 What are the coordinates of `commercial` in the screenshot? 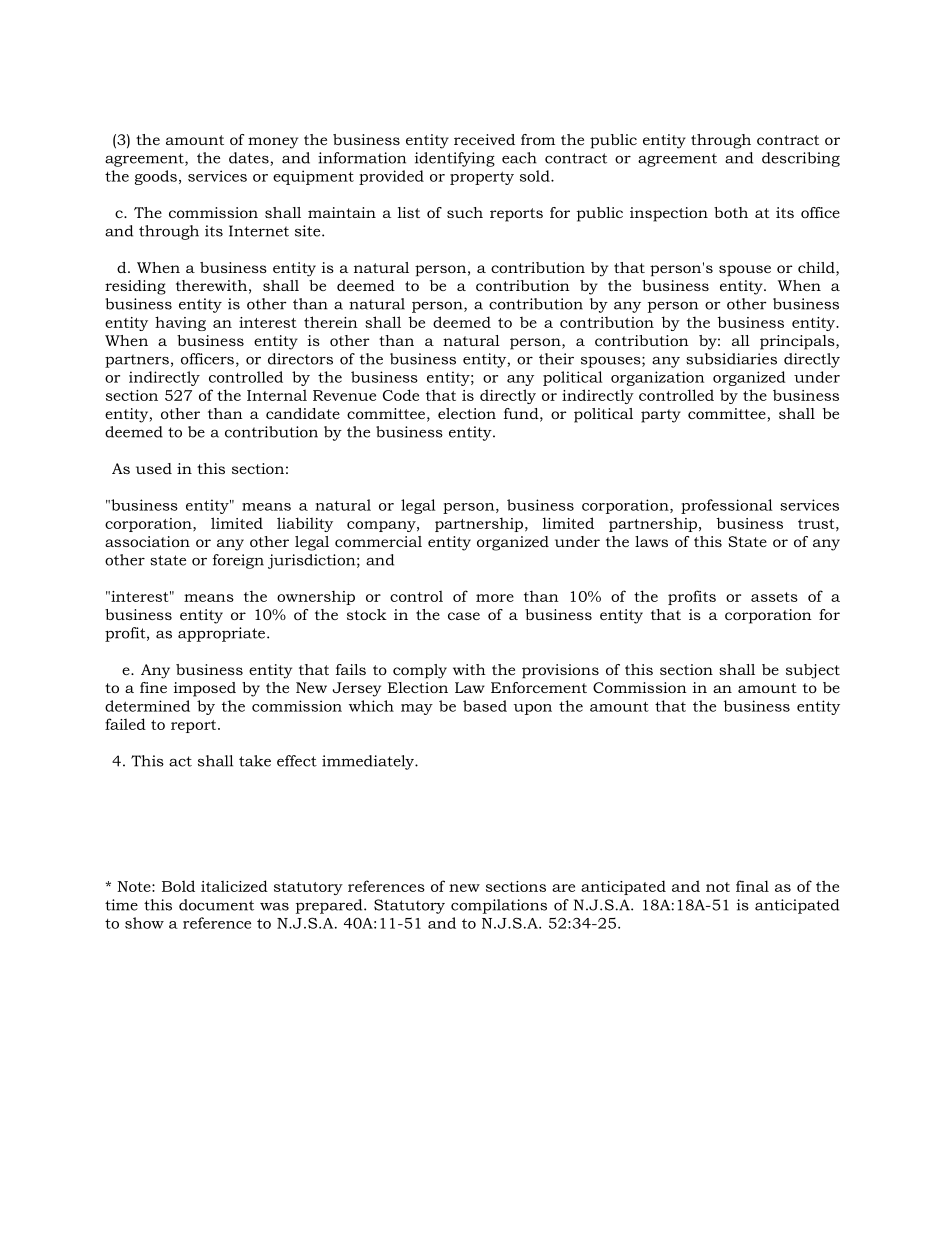 It's located at (378, 541).
